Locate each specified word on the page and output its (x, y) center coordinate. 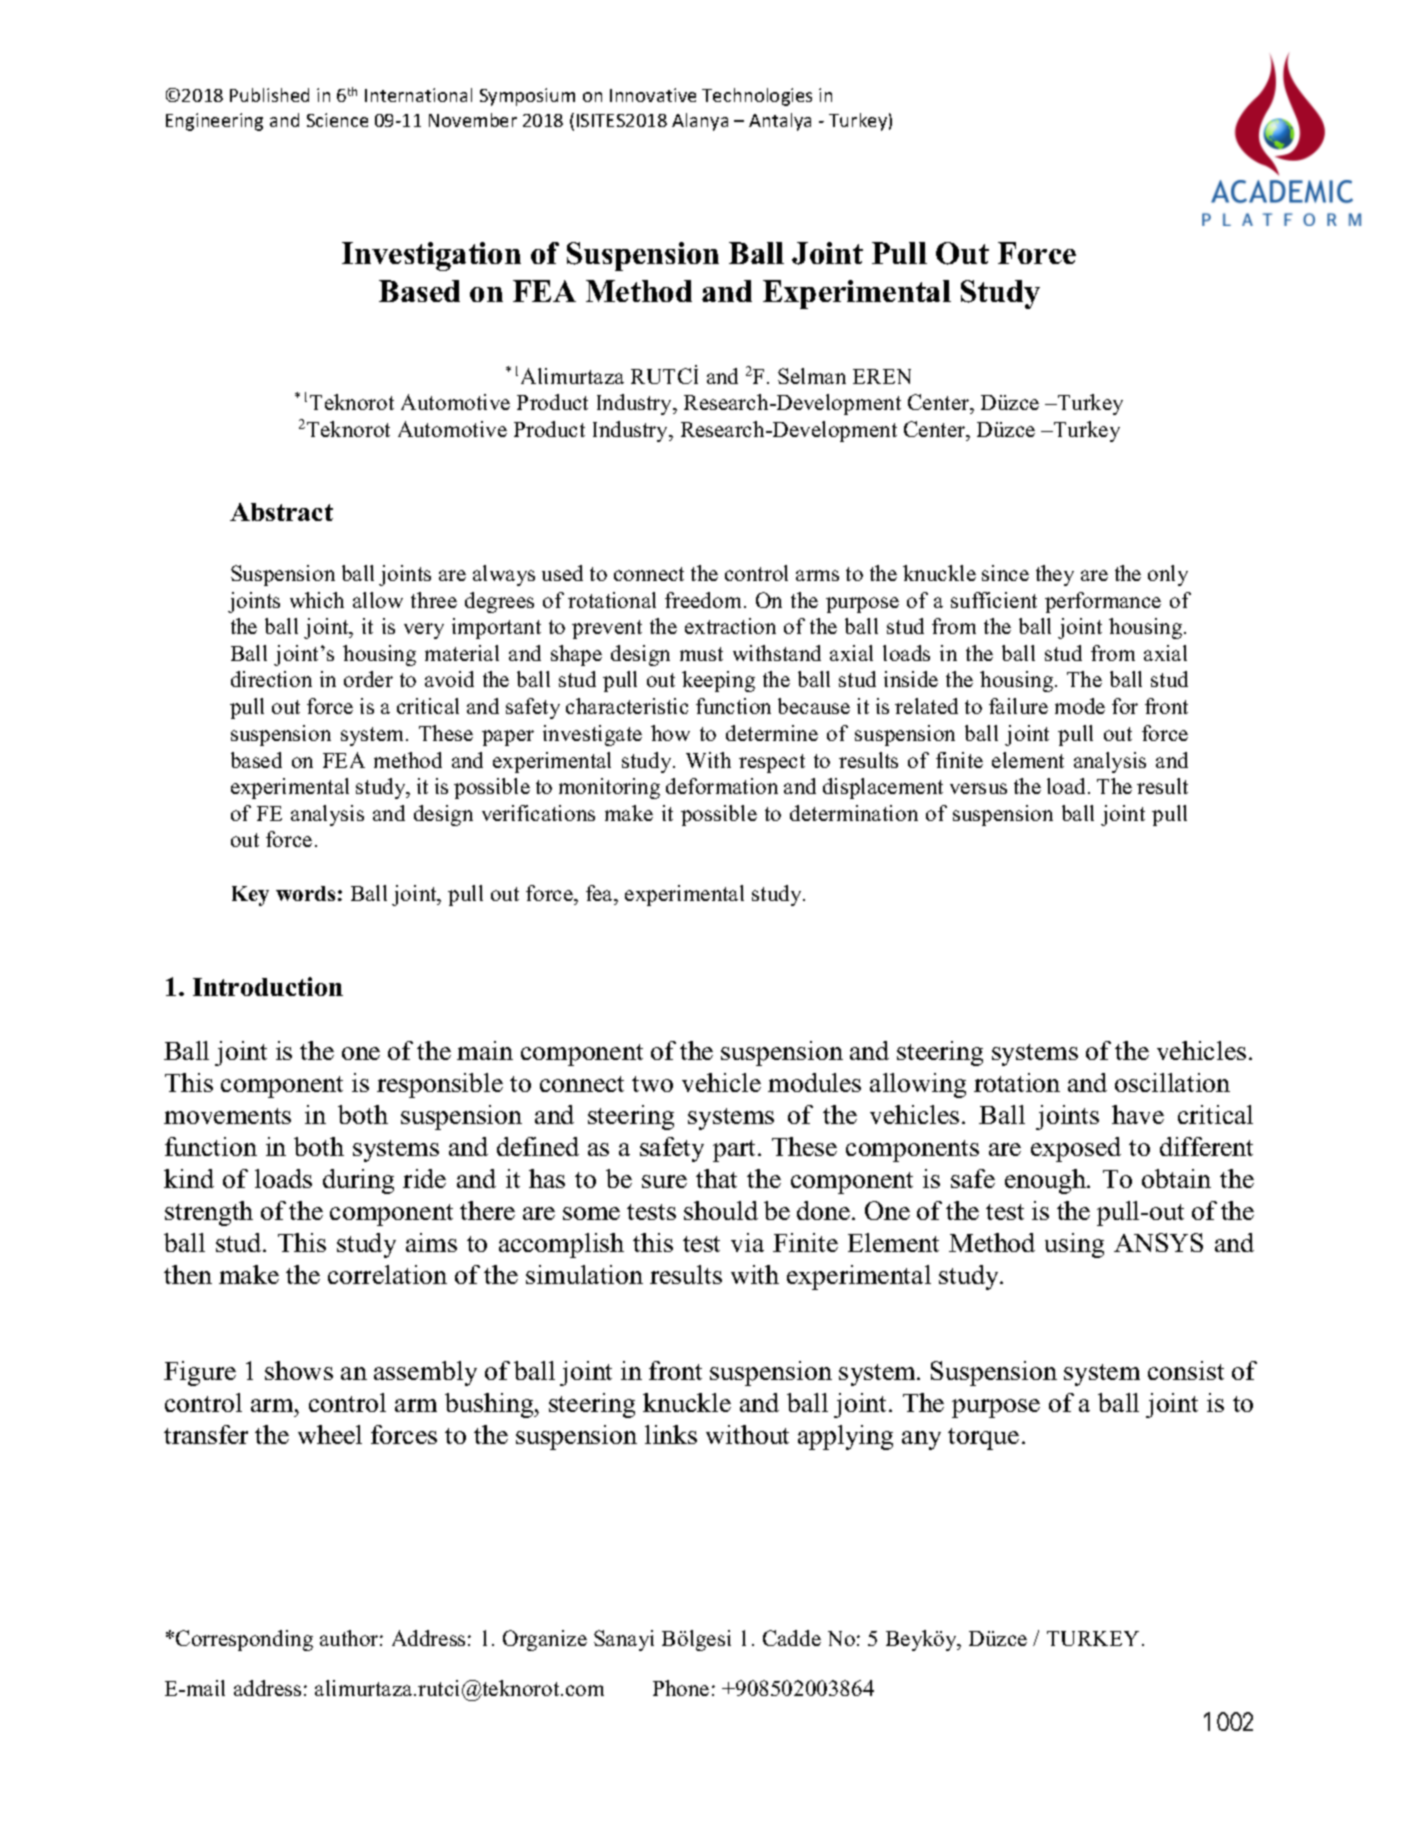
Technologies (757, 97)
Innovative (653, 95)
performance (1103, 602)
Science (337, 120)
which (317, 600)
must (701, 654)
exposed (1076, 1149)
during (358, 1181)
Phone (681, 1688)
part (736, 1151)
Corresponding (244, 1640)
